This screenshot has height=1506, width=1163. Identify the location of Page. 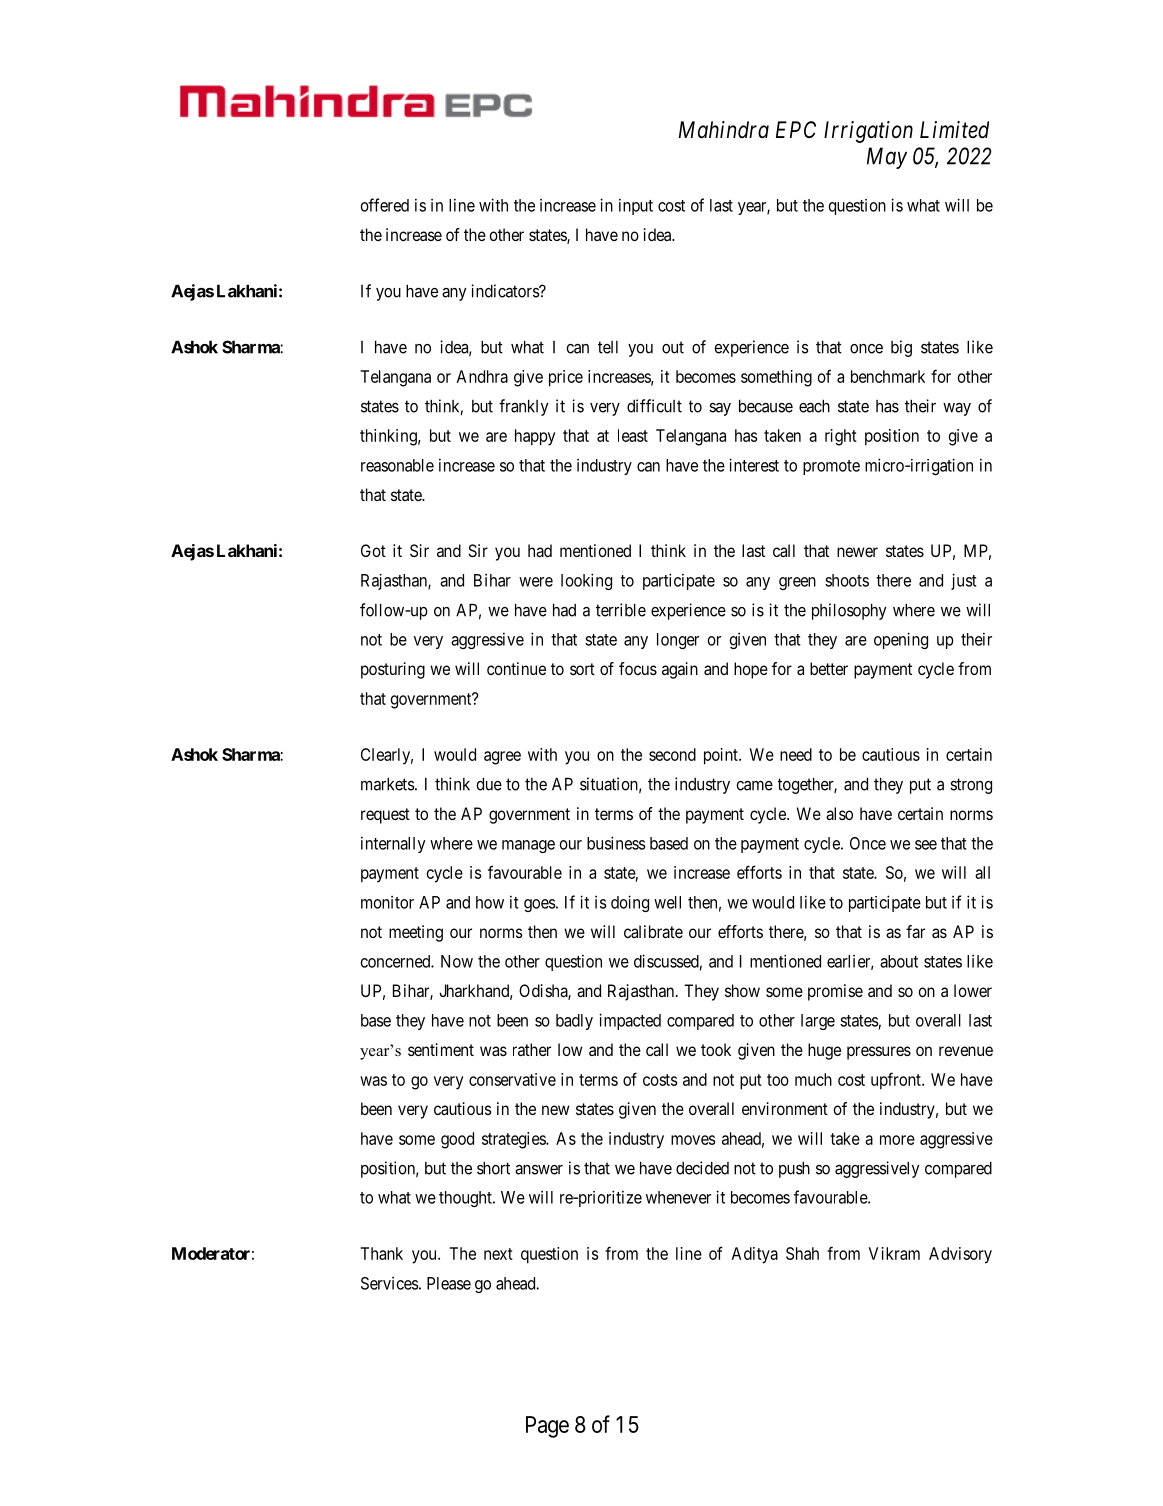
(547, 1427).
